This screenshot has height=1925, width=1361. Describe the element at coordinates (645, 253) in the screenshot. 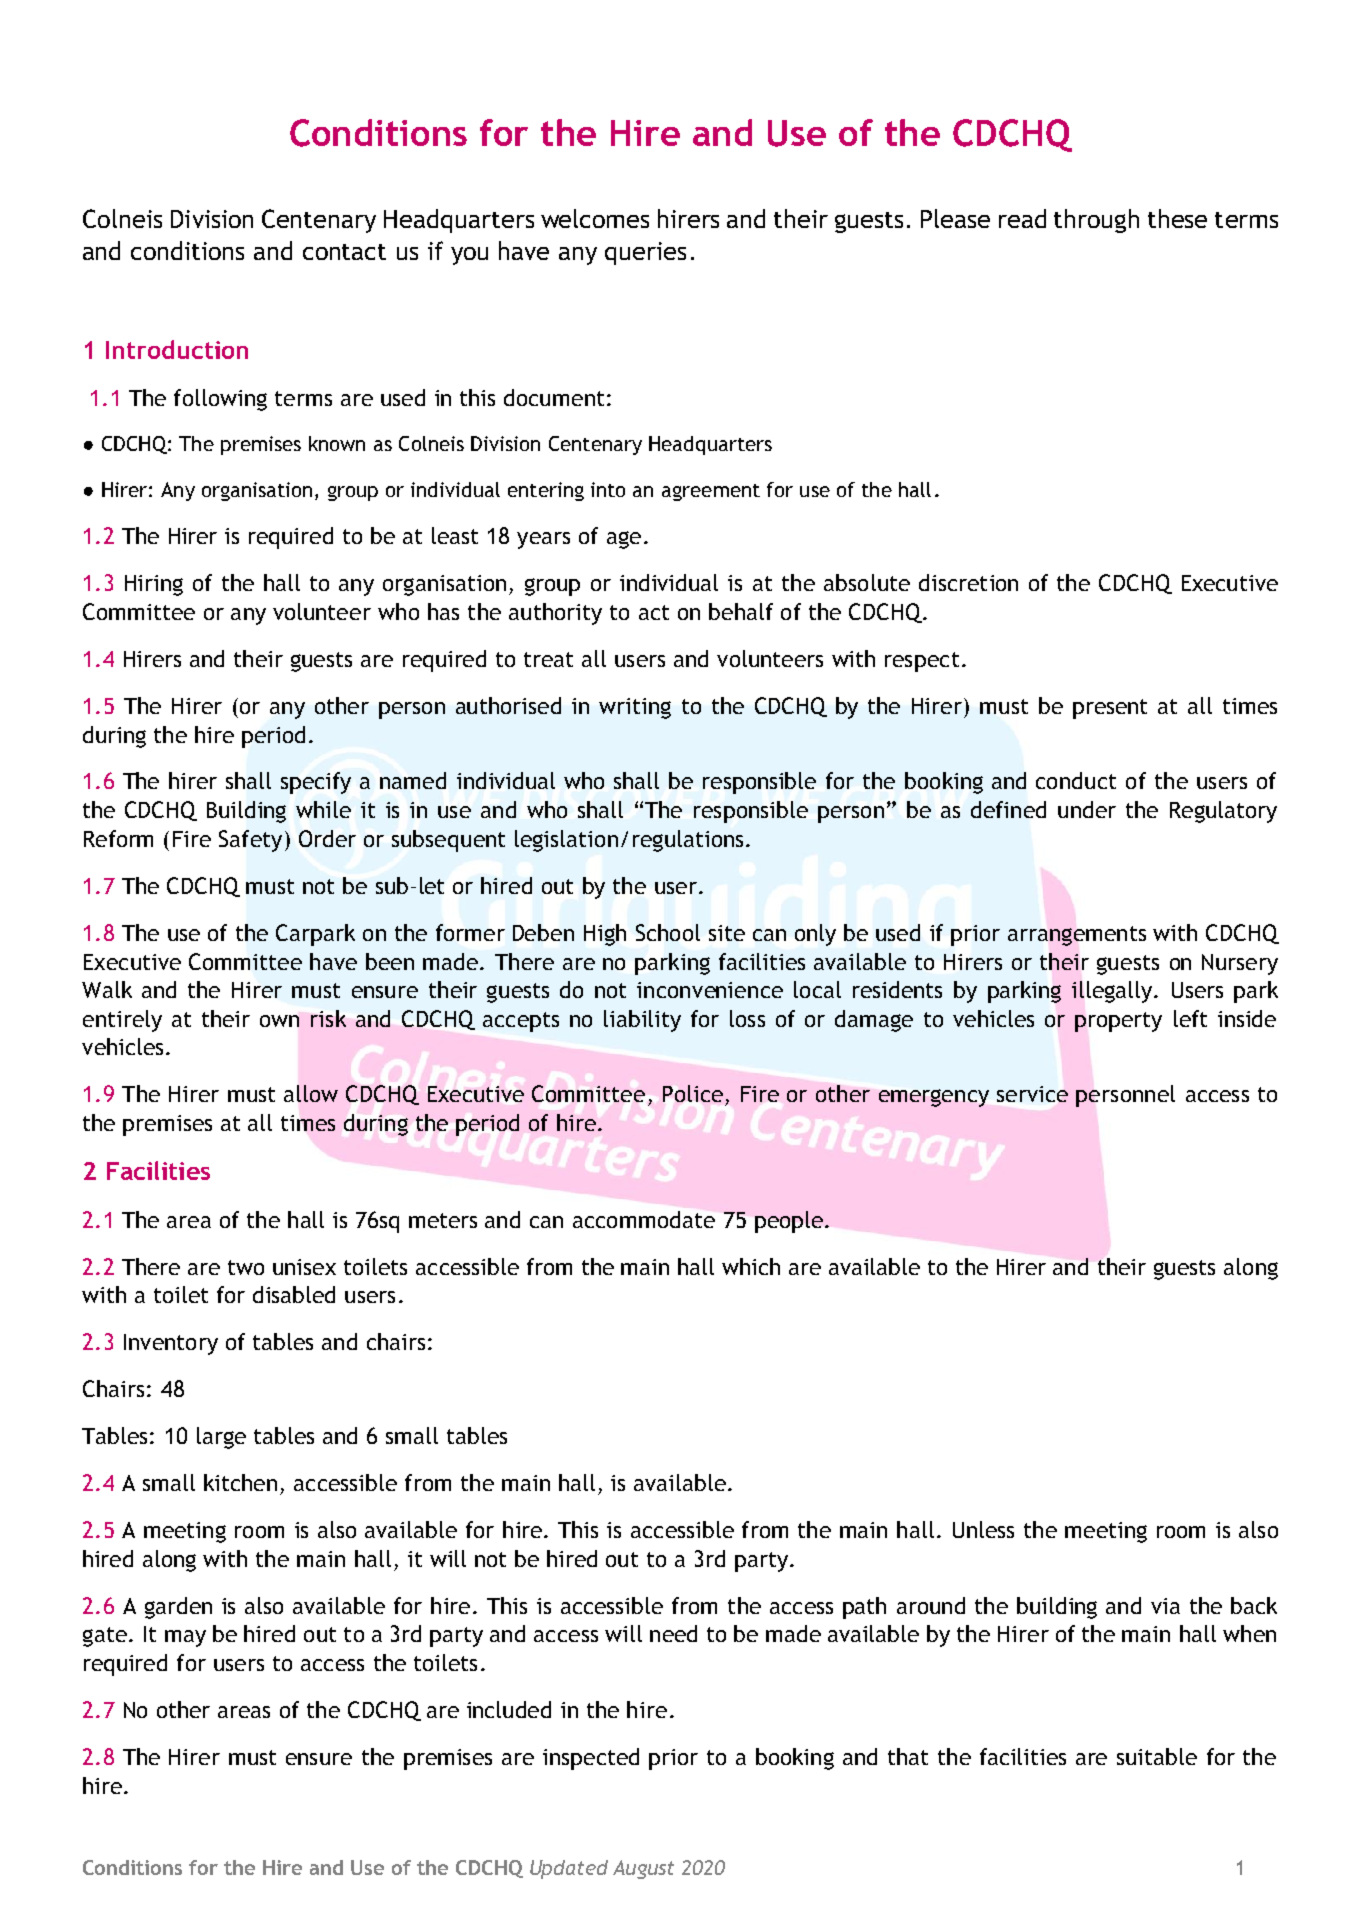

I see `queries` at that location.
